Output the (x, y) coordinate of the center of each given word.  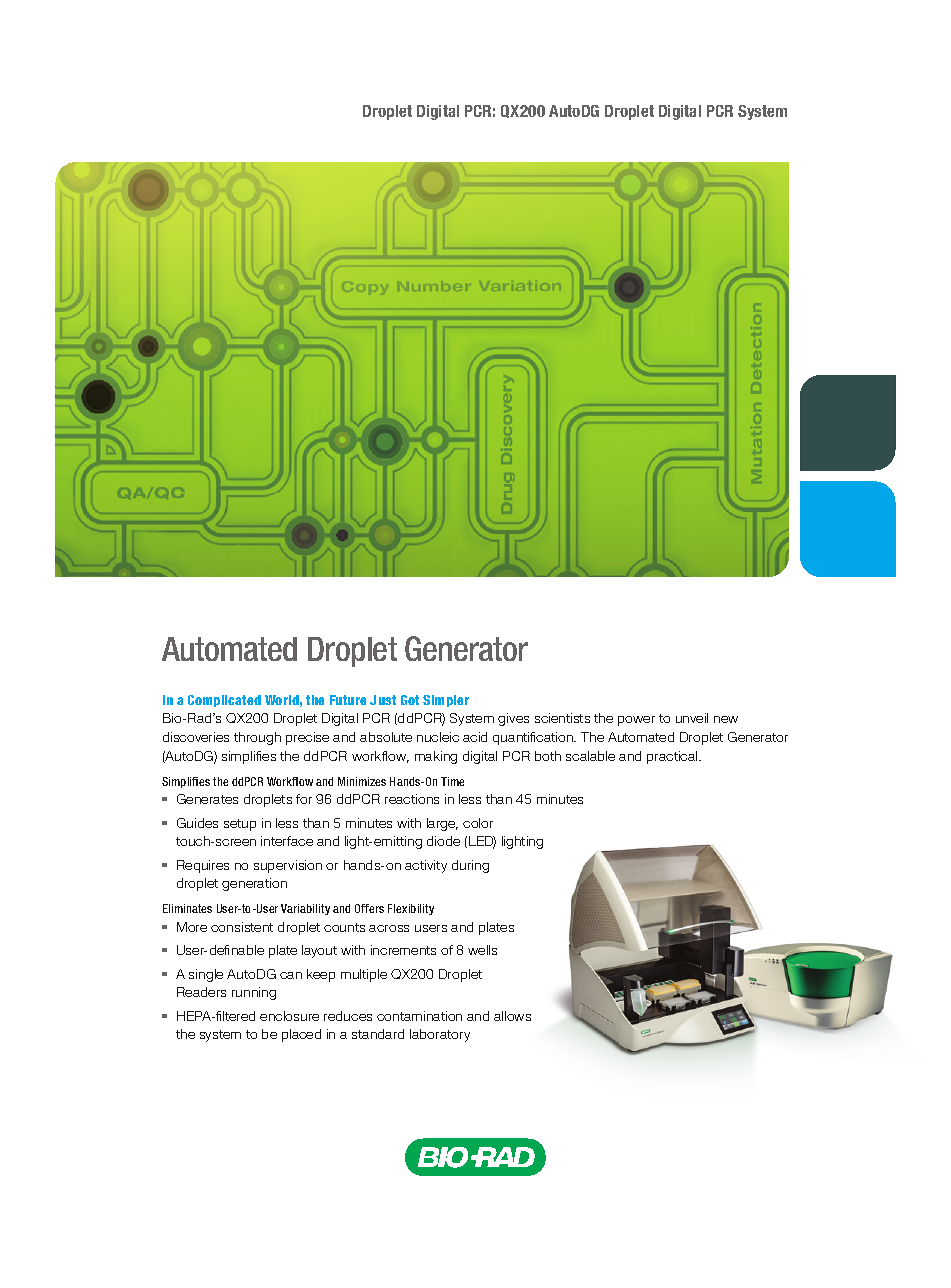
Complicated (224, 701)
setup (240, 825)
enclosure (289, 1016)
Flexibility (411, 909)
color (478, 823)
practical (673, 757)
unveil (692, 718)
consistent (242, 927)
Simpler (446, 701)
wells (482, 950)
